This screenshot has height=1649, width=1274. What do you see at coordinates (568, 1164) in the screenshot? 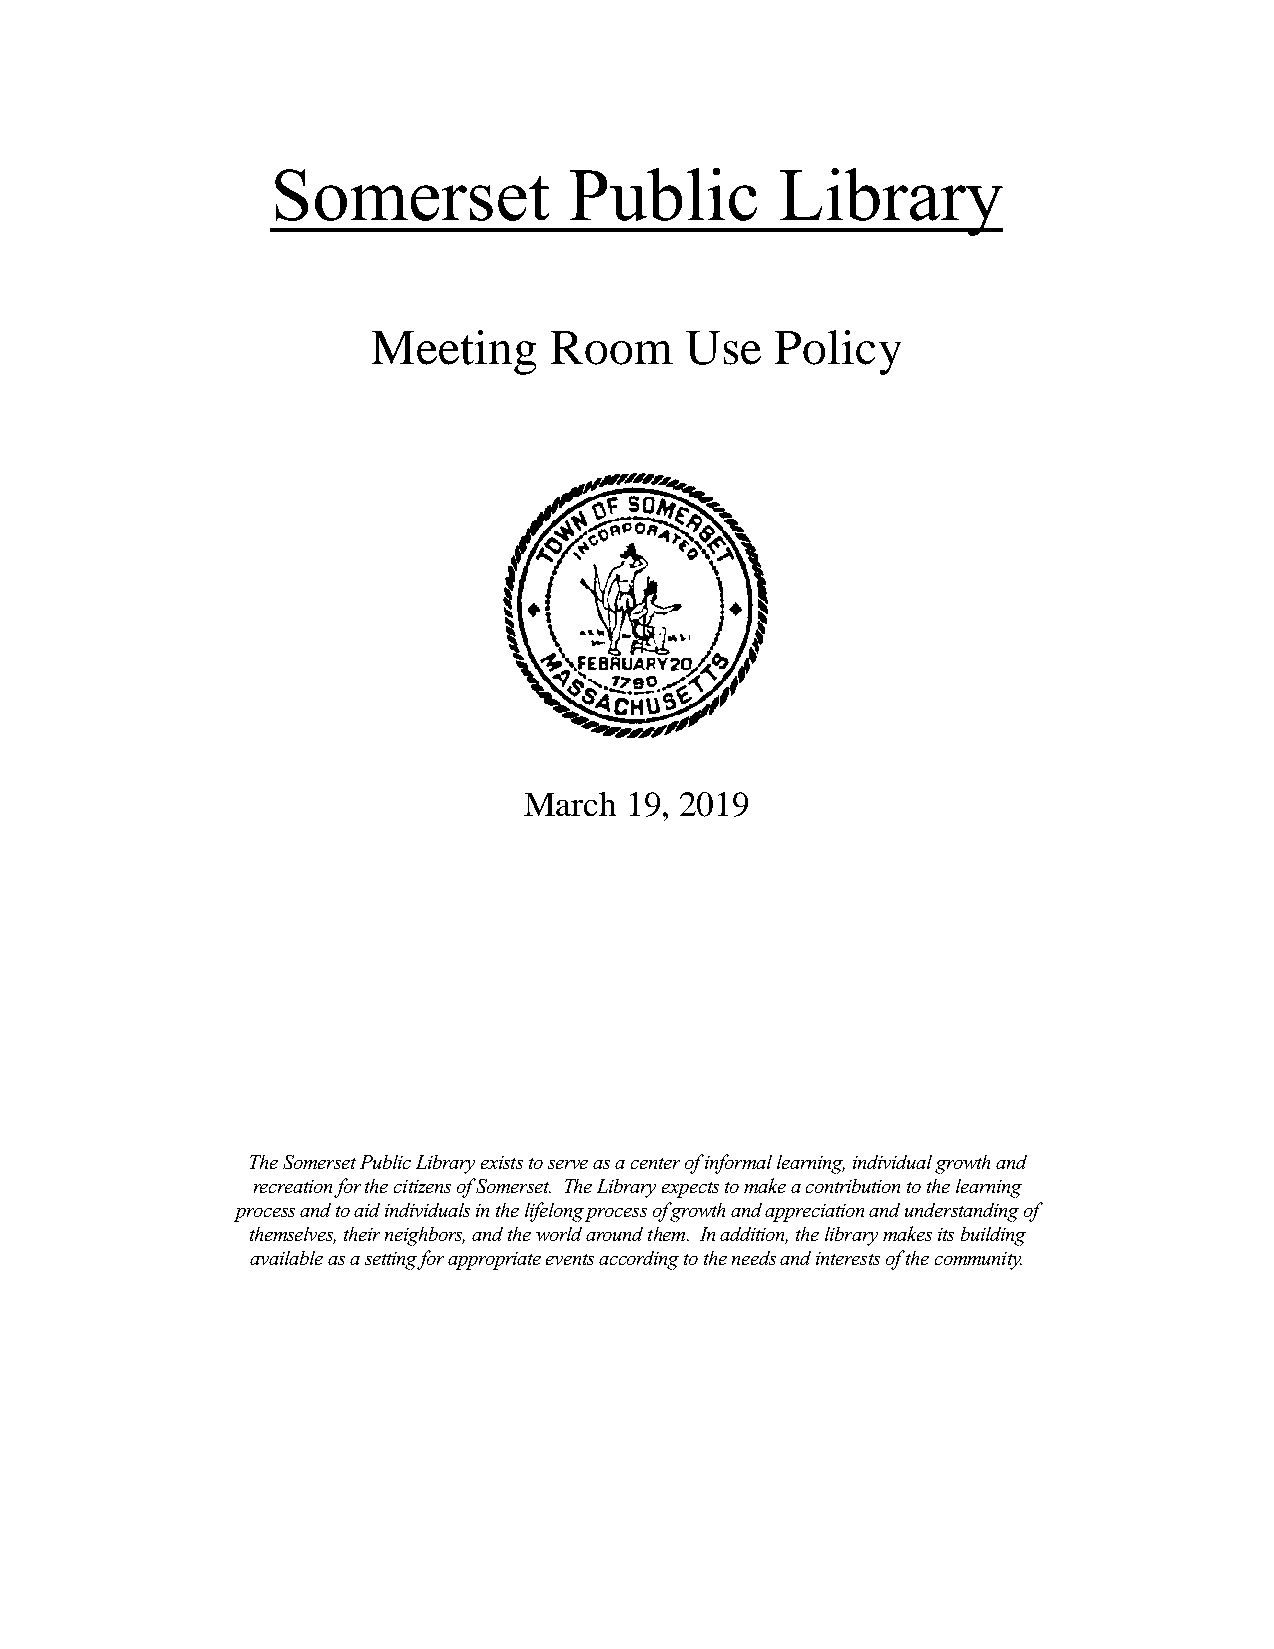
I see `serve` at bounding box center [568, 1164].
